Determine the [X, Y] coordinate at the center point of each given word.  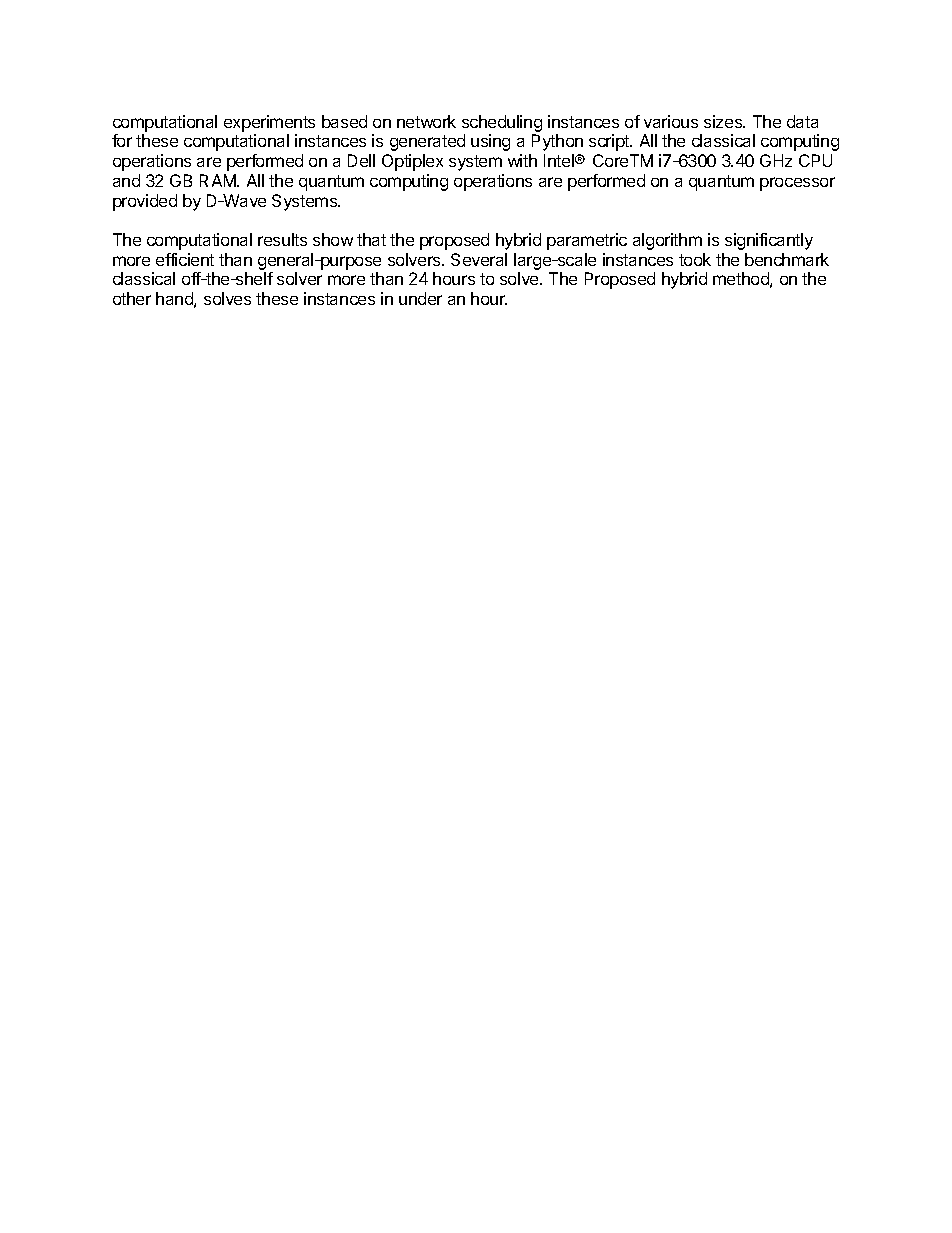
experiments [269, 123]
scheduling [502, 123]
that [371, 239]
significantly [769, 241]
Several [479, 259]
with [522, 160]
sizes [724, 121]
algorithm [667, 241]
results [282, 239]
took [695, 259]
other [132, 298]
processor [797, 184]
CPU [815, 160]
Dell [361, 160]
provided [145, 202]
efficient [185, 259]
